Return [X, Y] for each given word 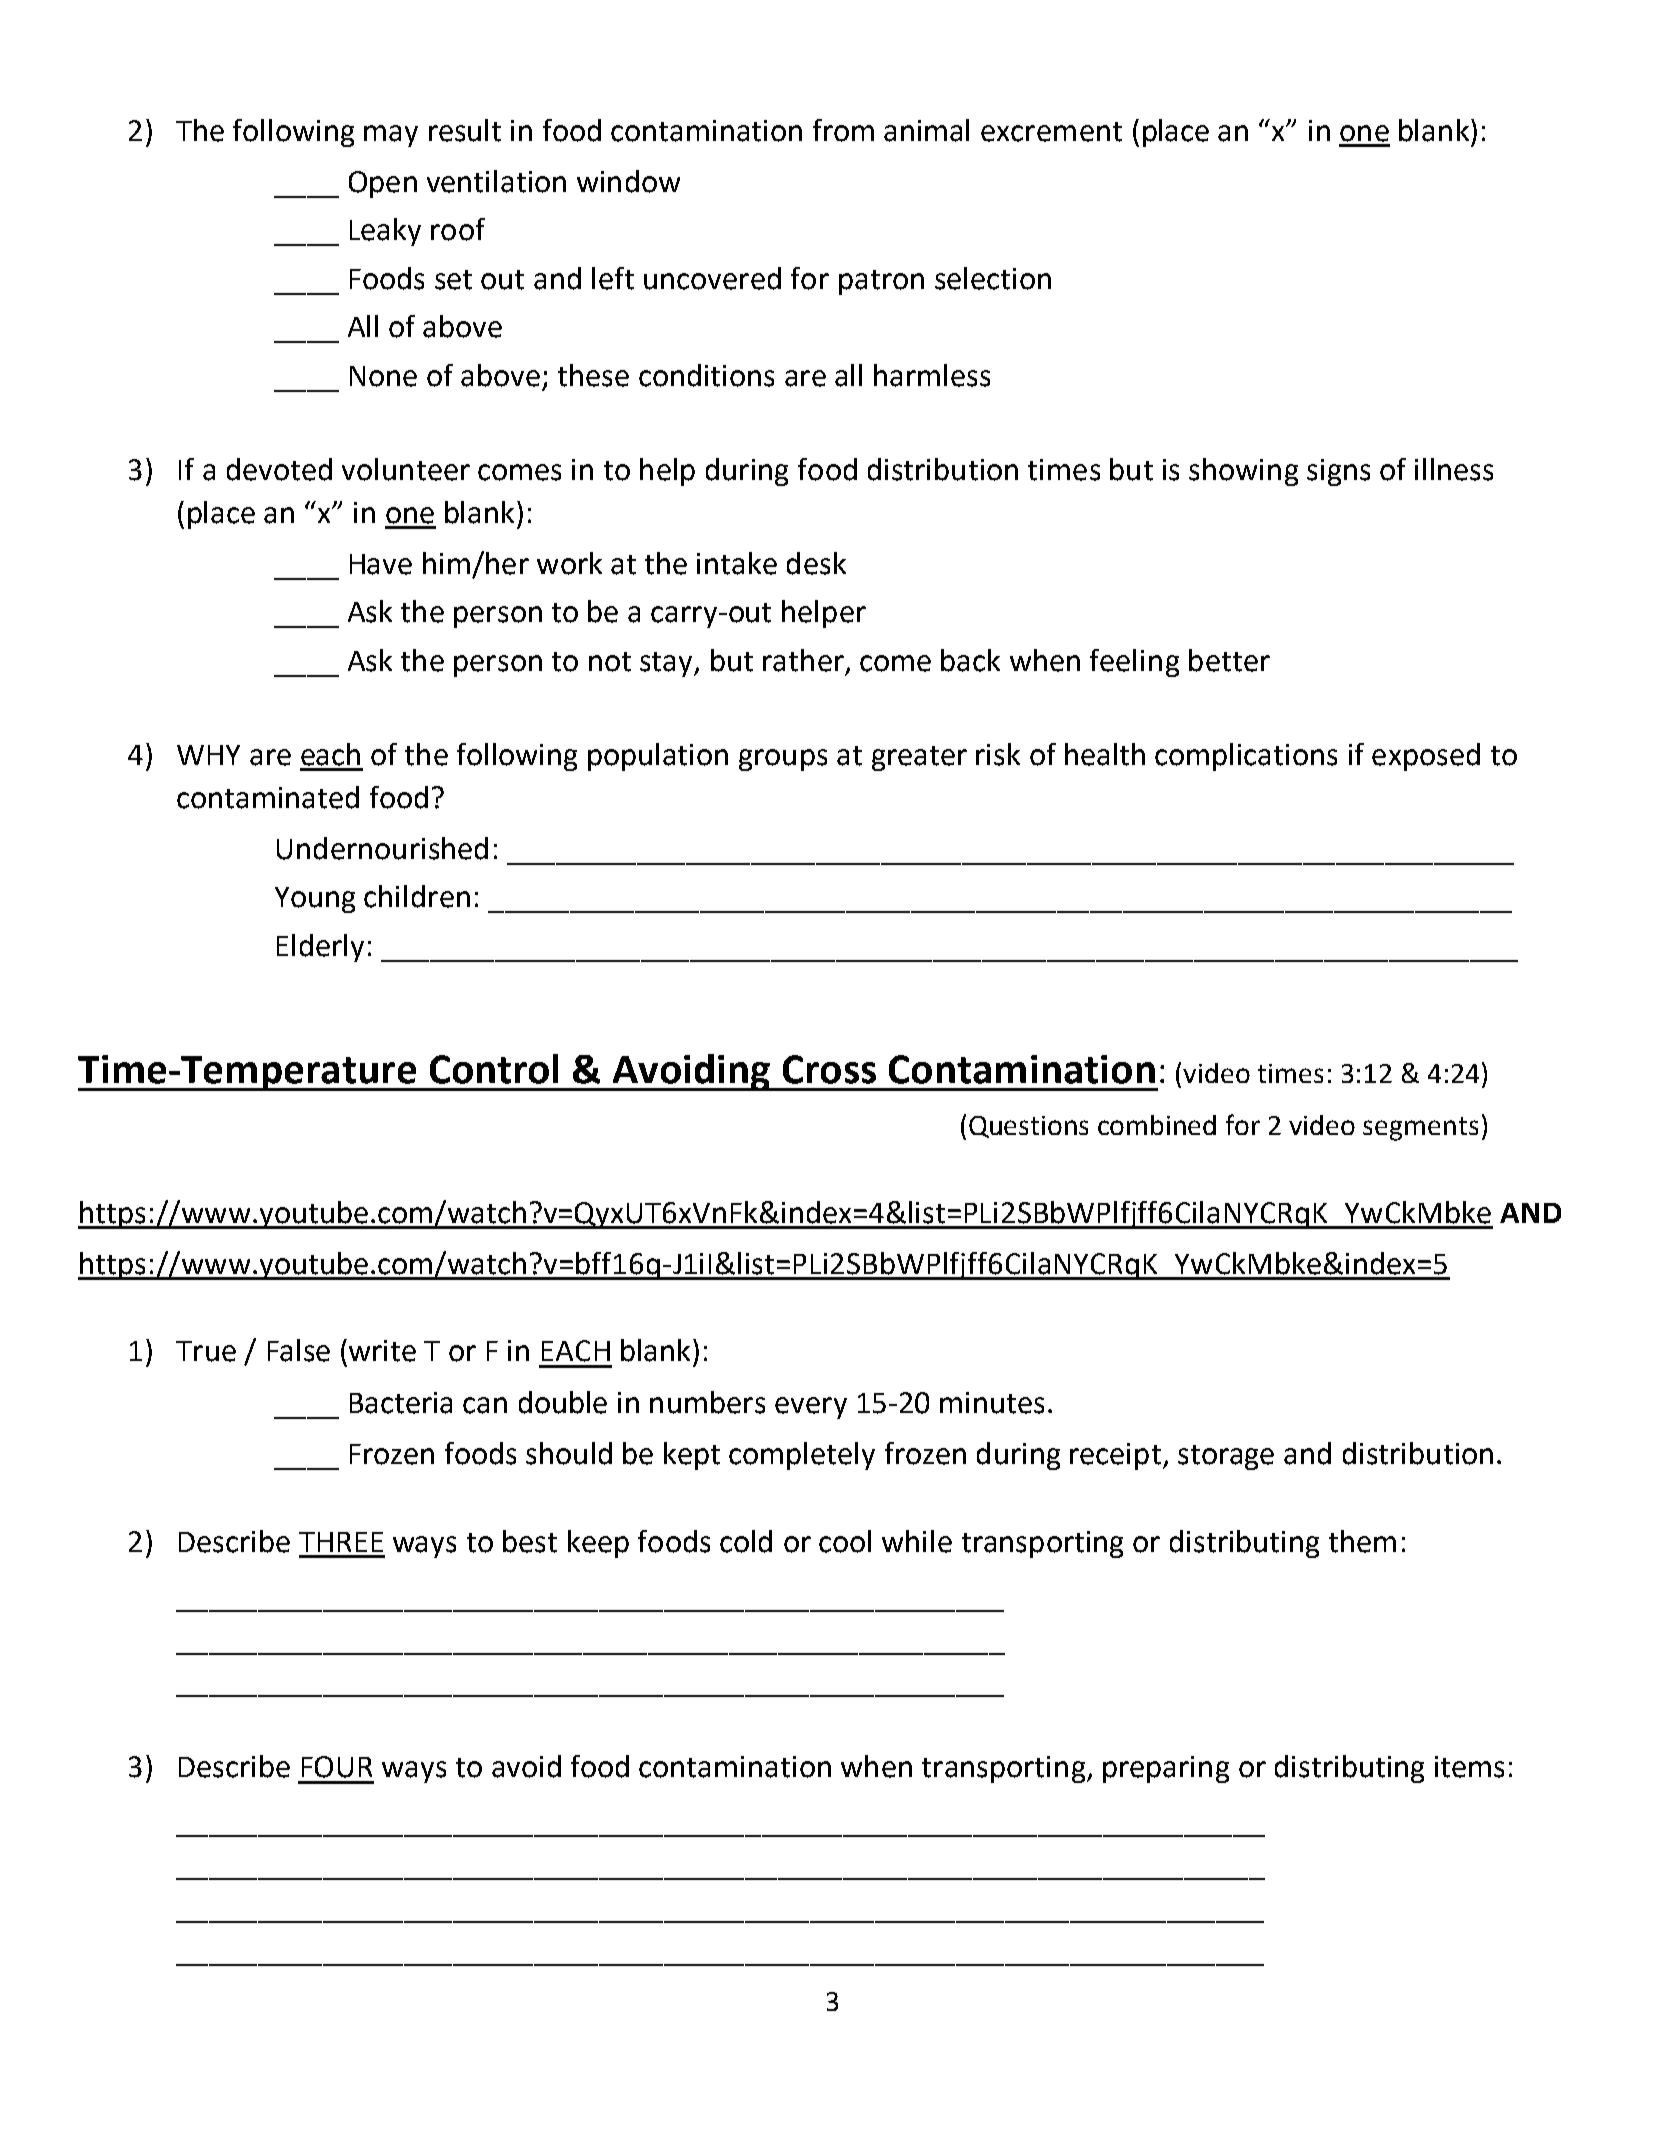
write [382, 1351]
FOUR [337, 1767]
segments [1420, 1129]
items [1469, 1767]
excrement [1051, 132]
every [811, 1408]
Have [381, 564]
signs [1338, 472]
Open [383, 184]
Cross [829, 1069]
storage [1226, 1457]
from [843, 130]
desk [816, 563]
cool [845, 1541]
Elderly [320, 948]
